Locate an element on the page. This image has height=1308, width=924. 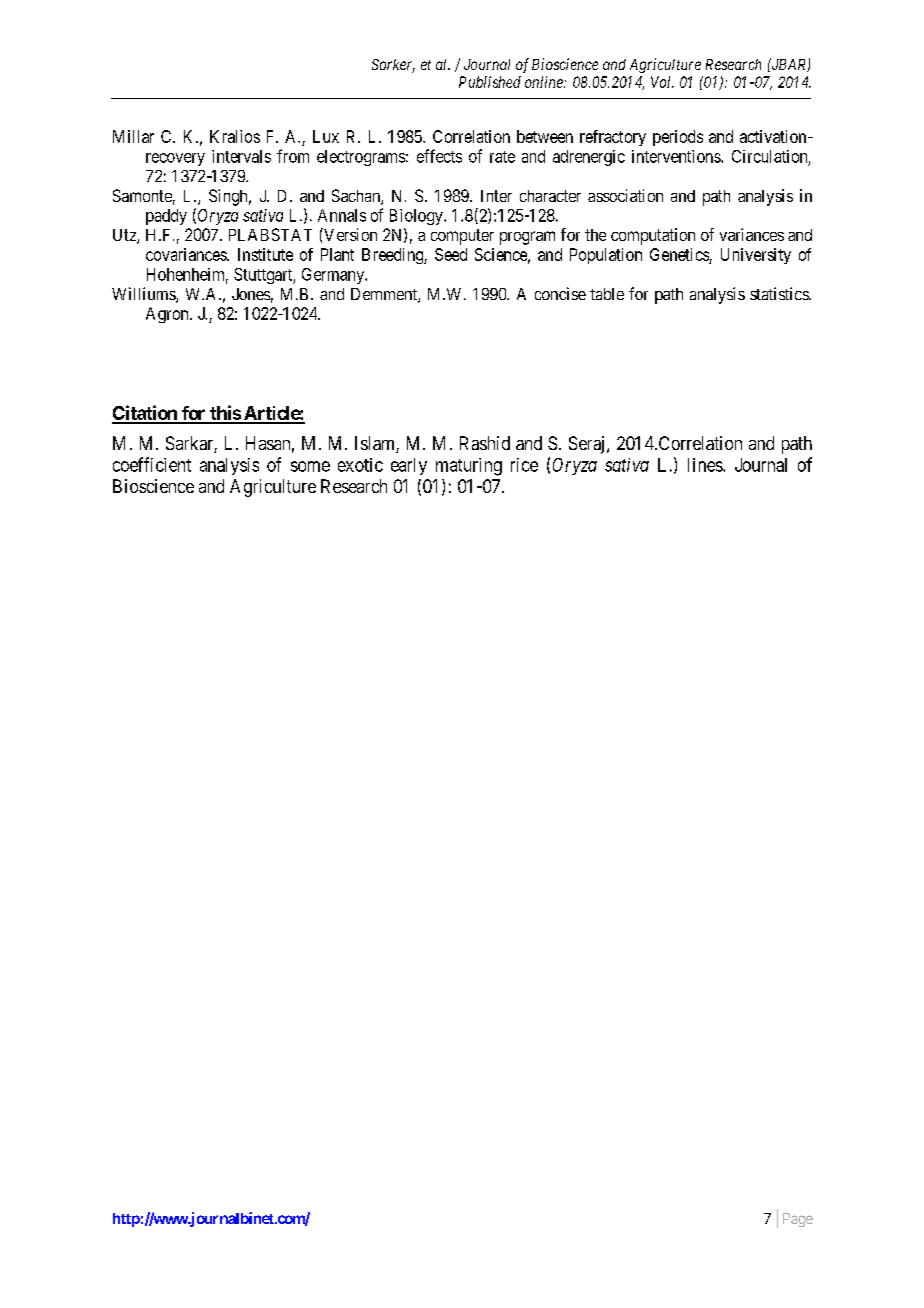
lines is located at coordinates (706, 465).
